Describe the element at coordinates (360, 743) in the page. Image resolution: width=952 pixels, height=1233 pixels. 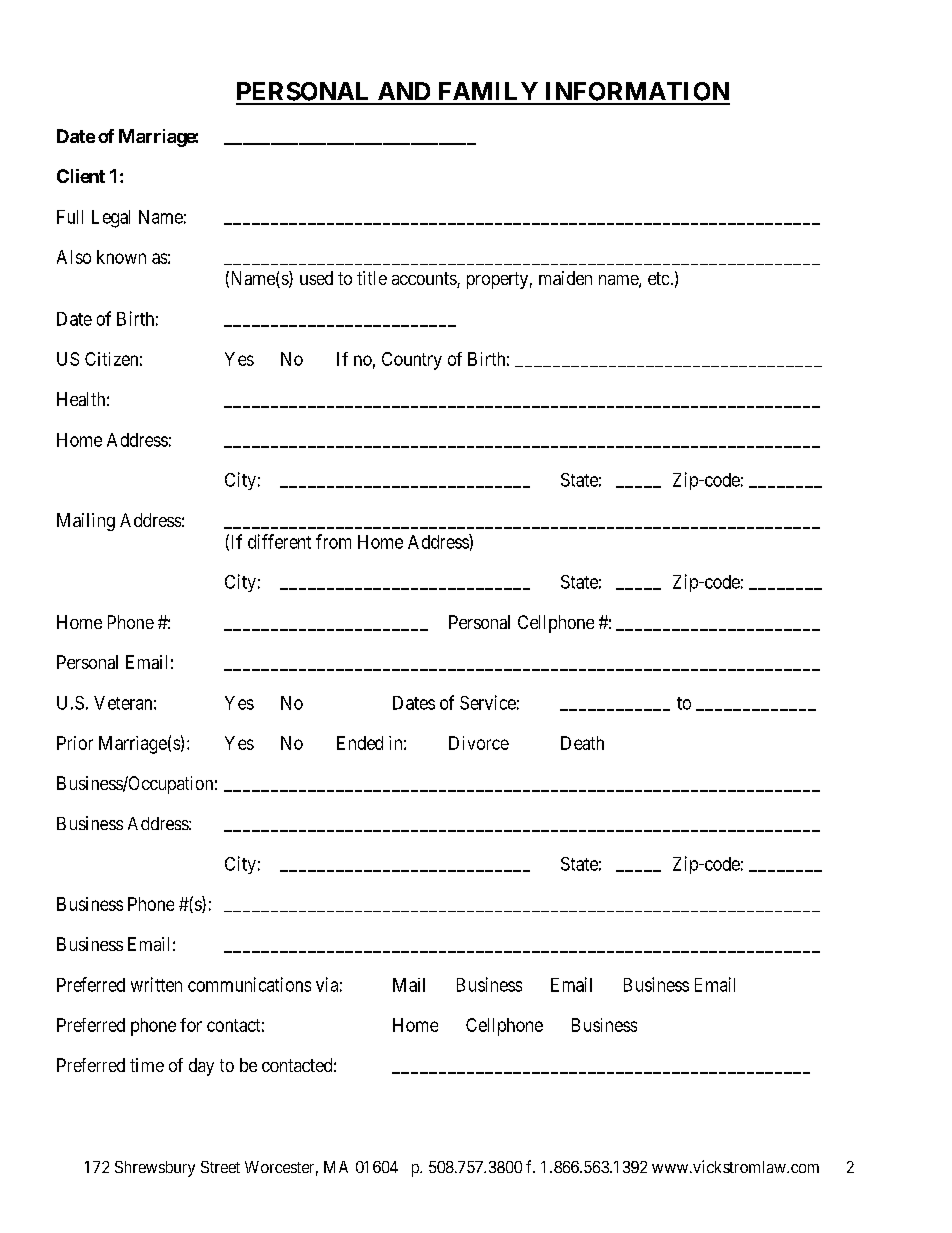
I see `Ended` at that location.
